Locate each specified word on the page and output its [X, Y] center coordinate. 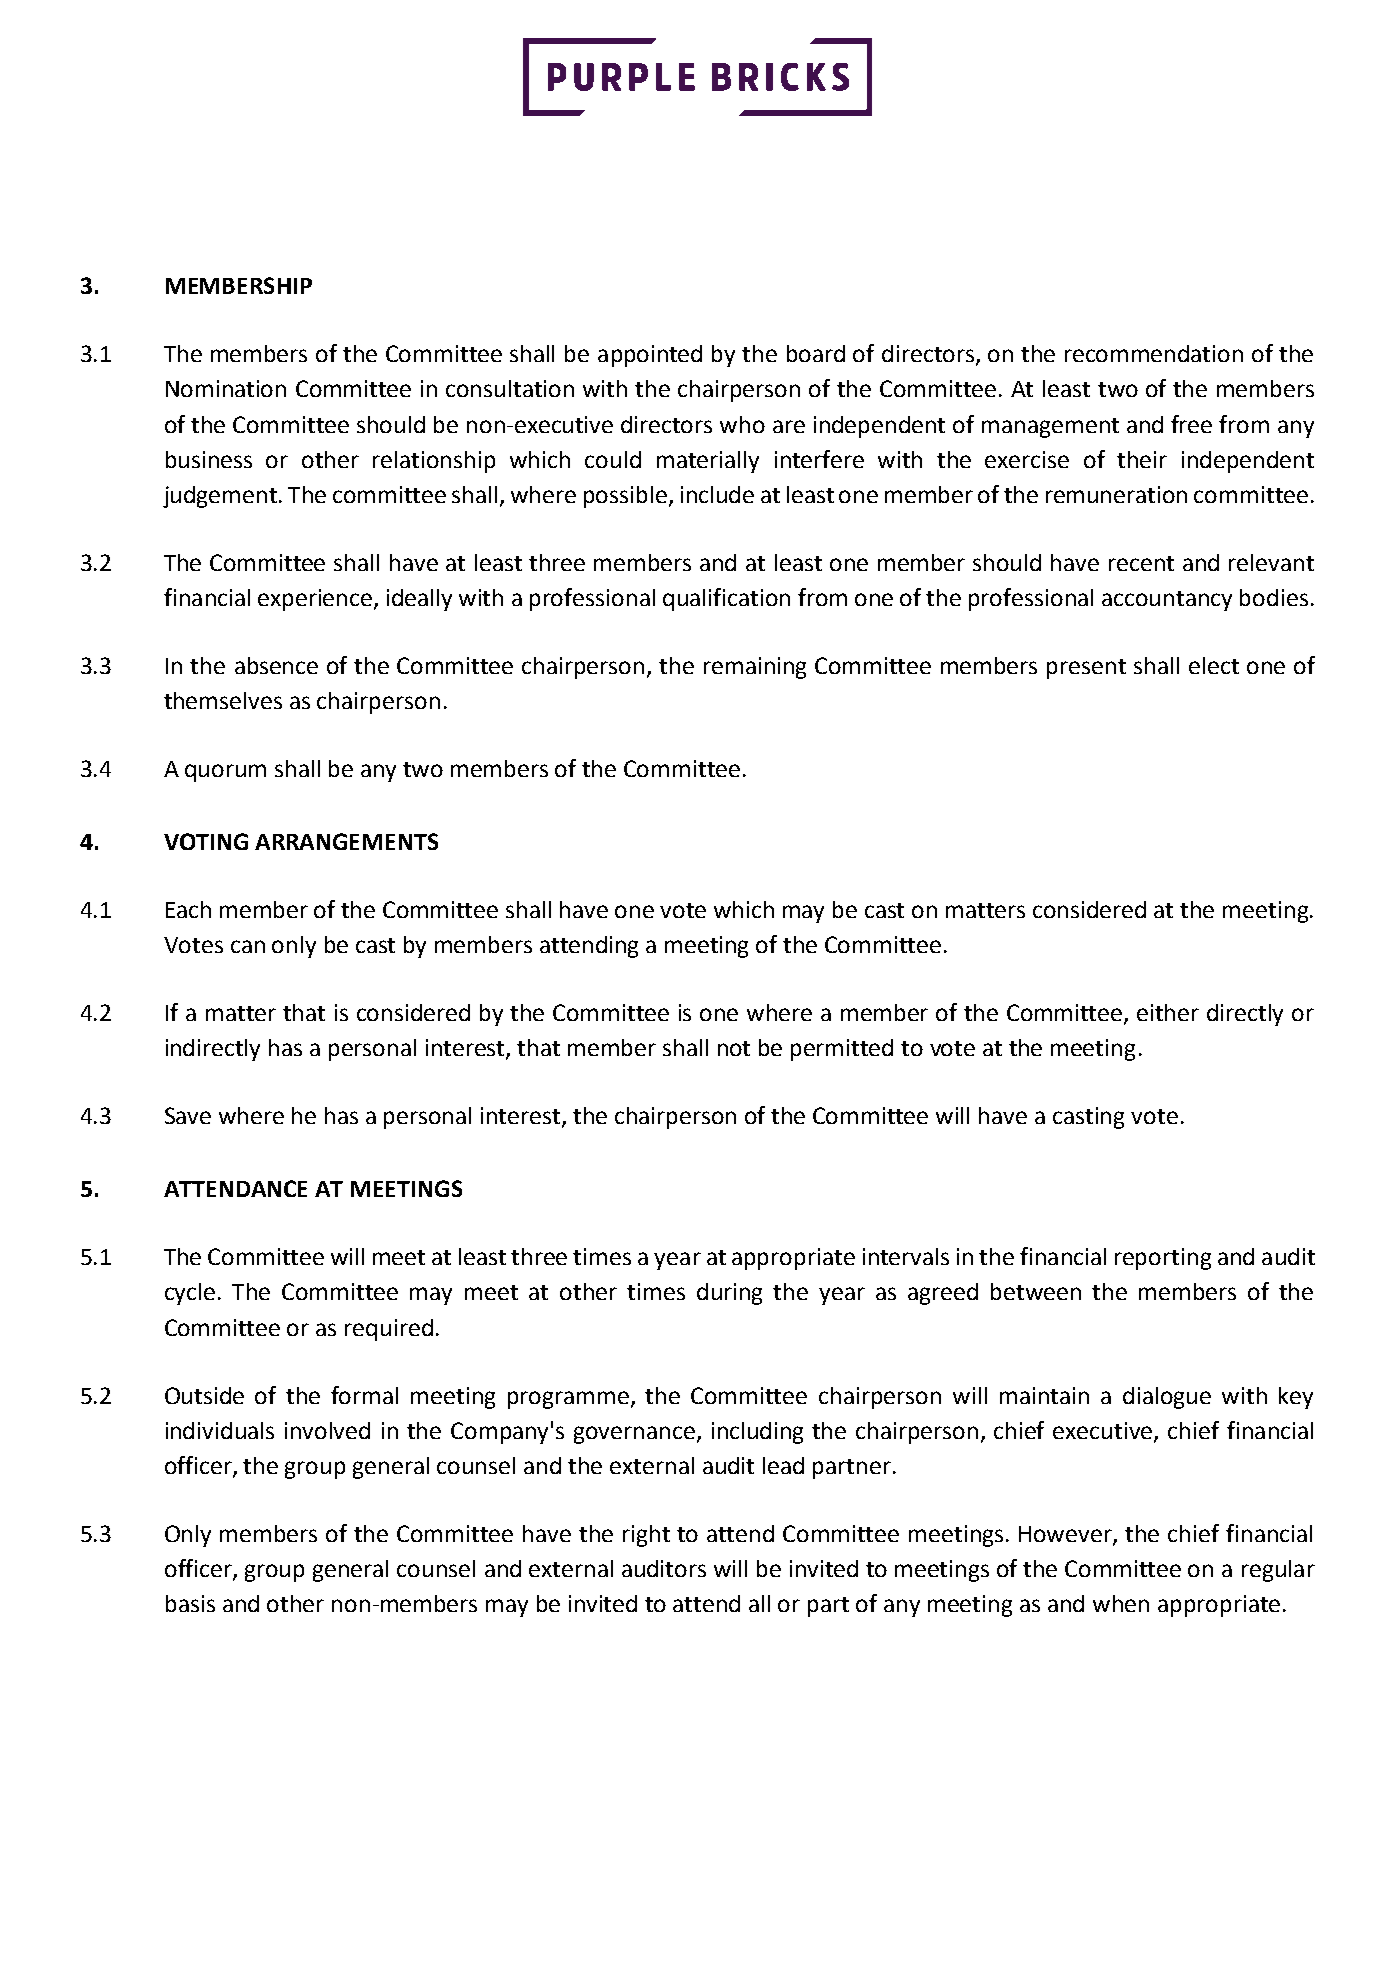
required [389, 1330]
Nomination [226, 388]
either [1168, 1012]
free [1191, 424]
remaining [755, 668]
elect [1214, 665]
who [742, 424]
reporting [1163, 1259]
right [646, 1536]
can [248, 946]
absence [276, 665]
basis [190, 1603]
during [729, 1294]
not [734, 1048]
